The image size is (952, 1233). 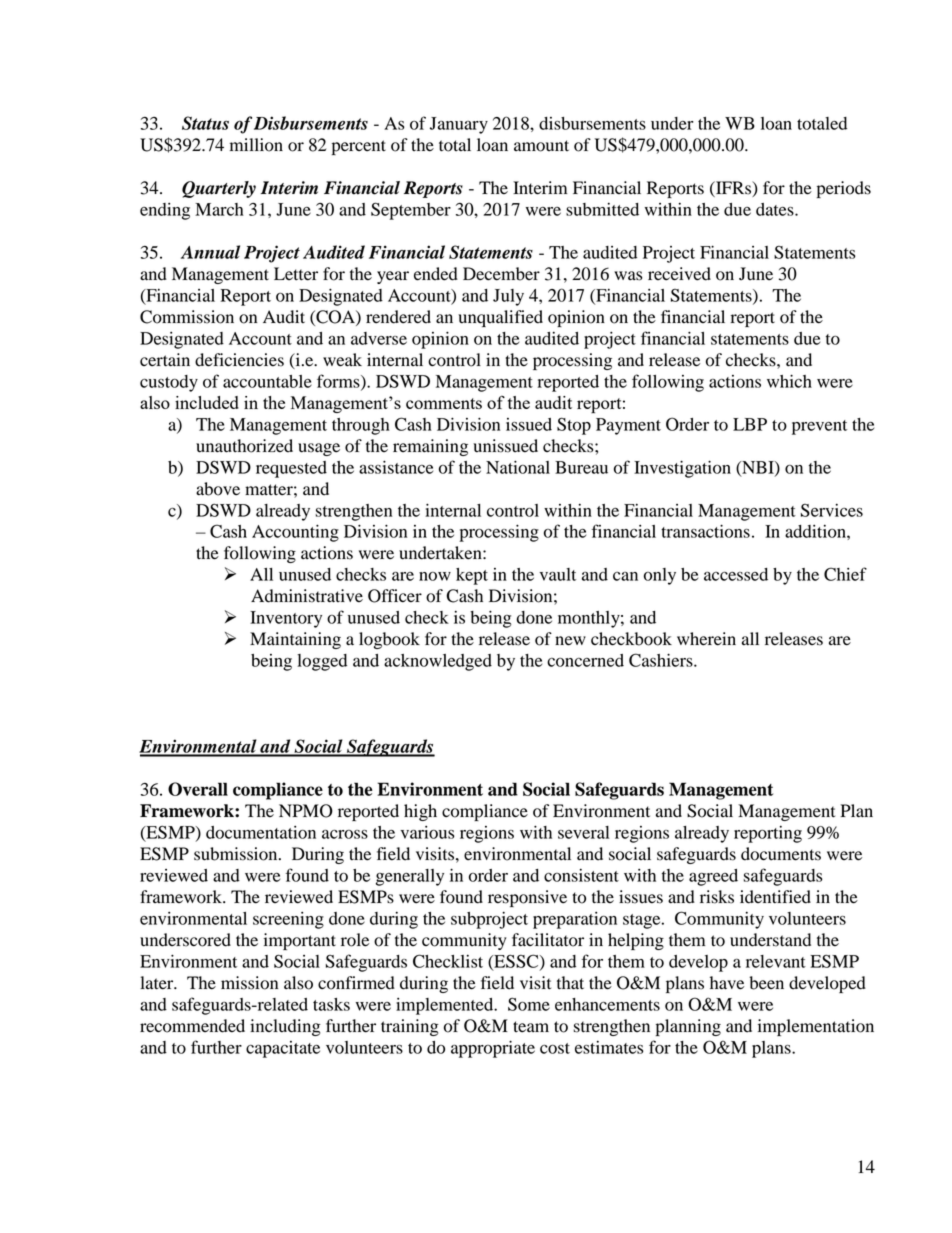 What do you see at coordinates (198, 789) in the page?
I see `Overall` at bounding box center [198, 789].
